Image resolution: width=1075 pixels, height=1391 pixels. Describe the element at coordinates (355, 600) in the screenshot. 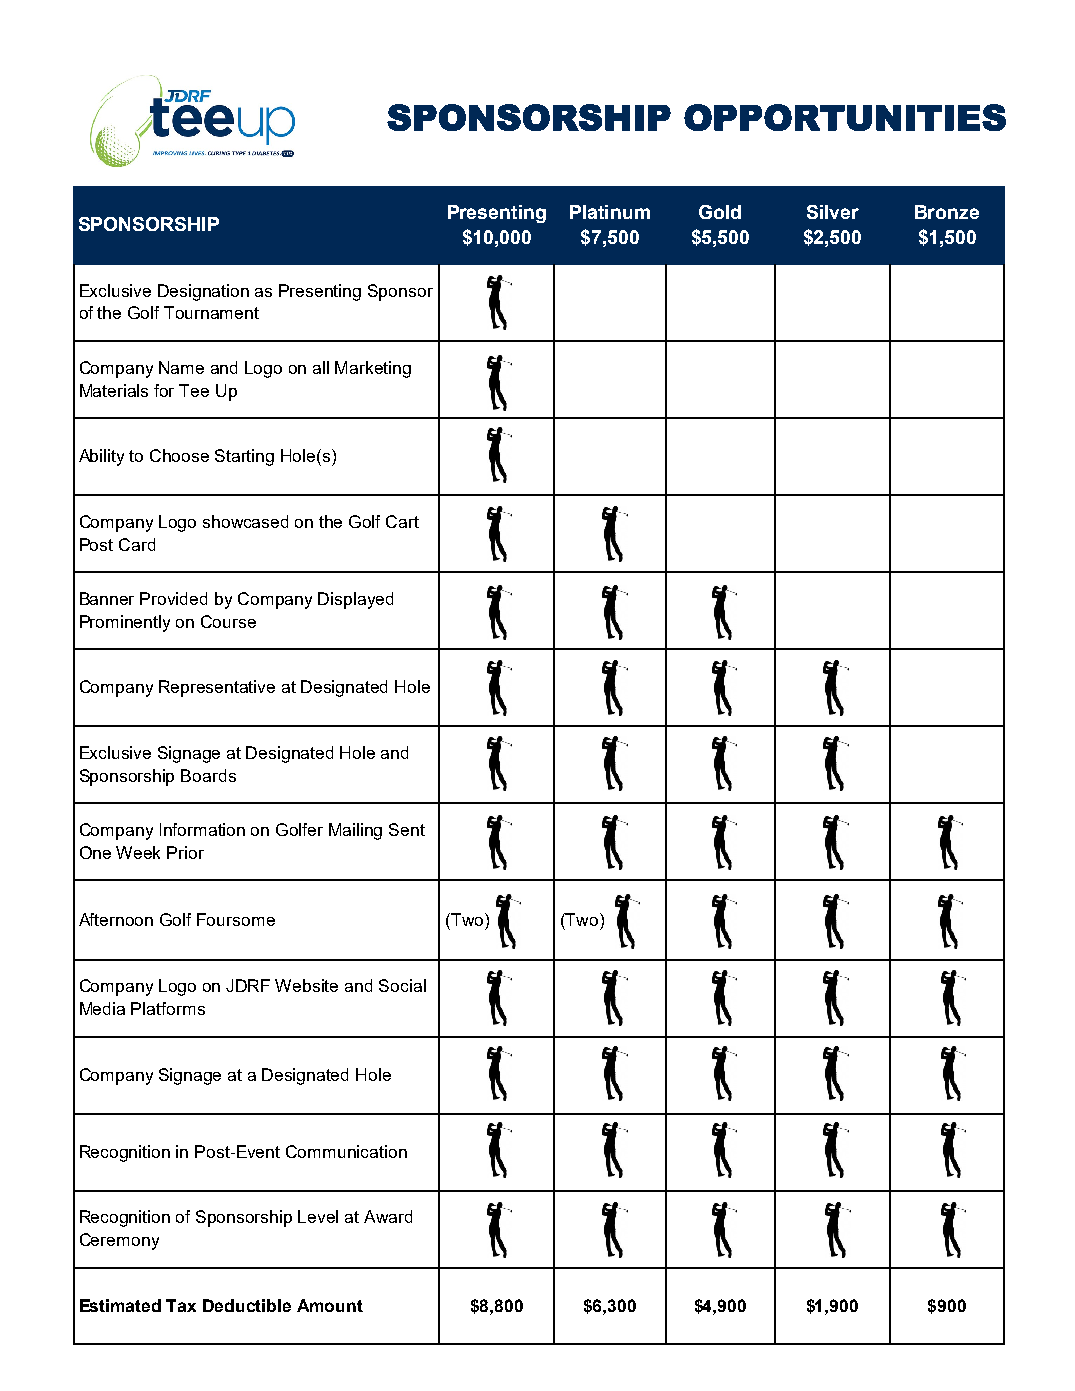

I see `Displayed` at that location.
